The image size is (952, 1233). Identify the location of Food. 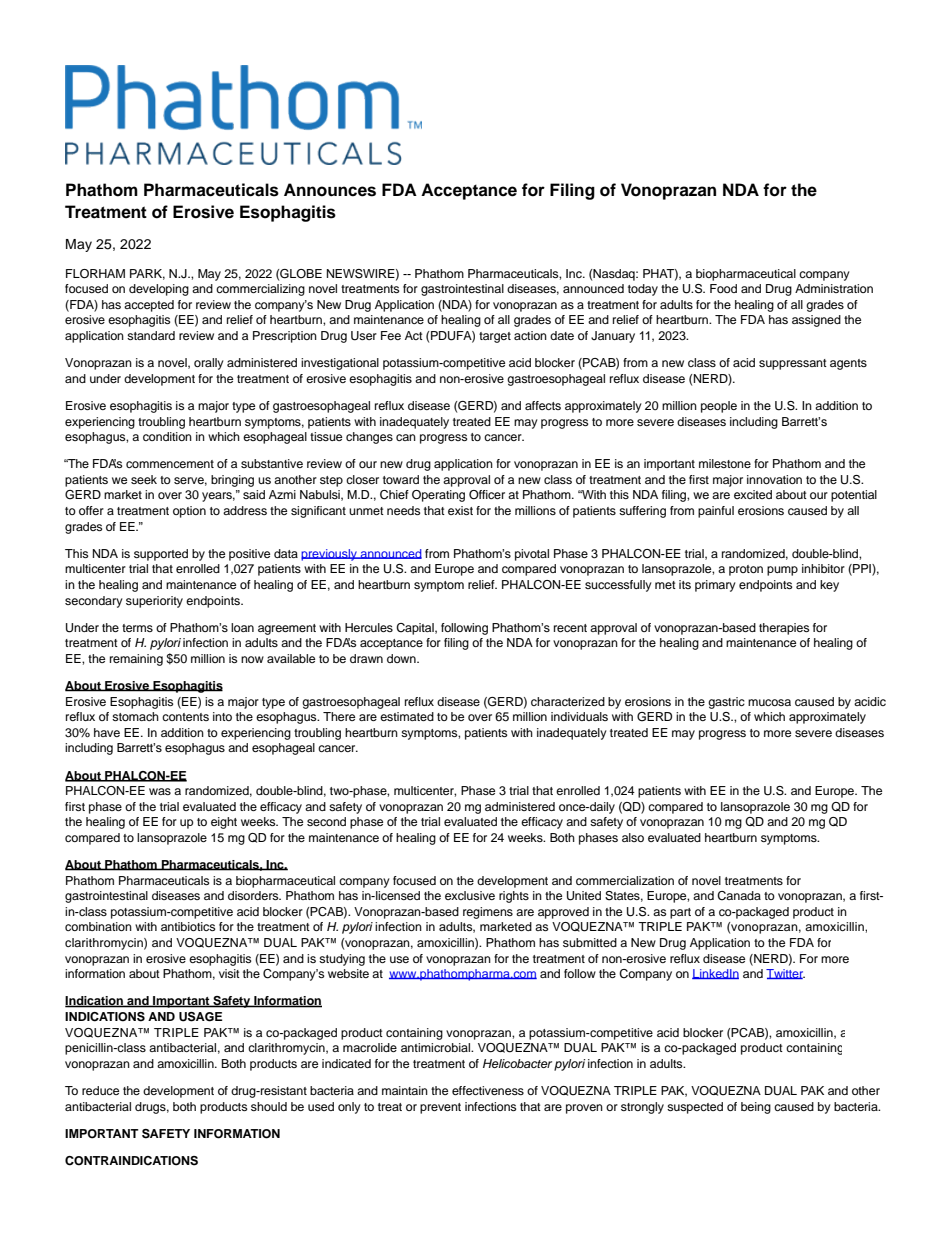
(723, 288).
